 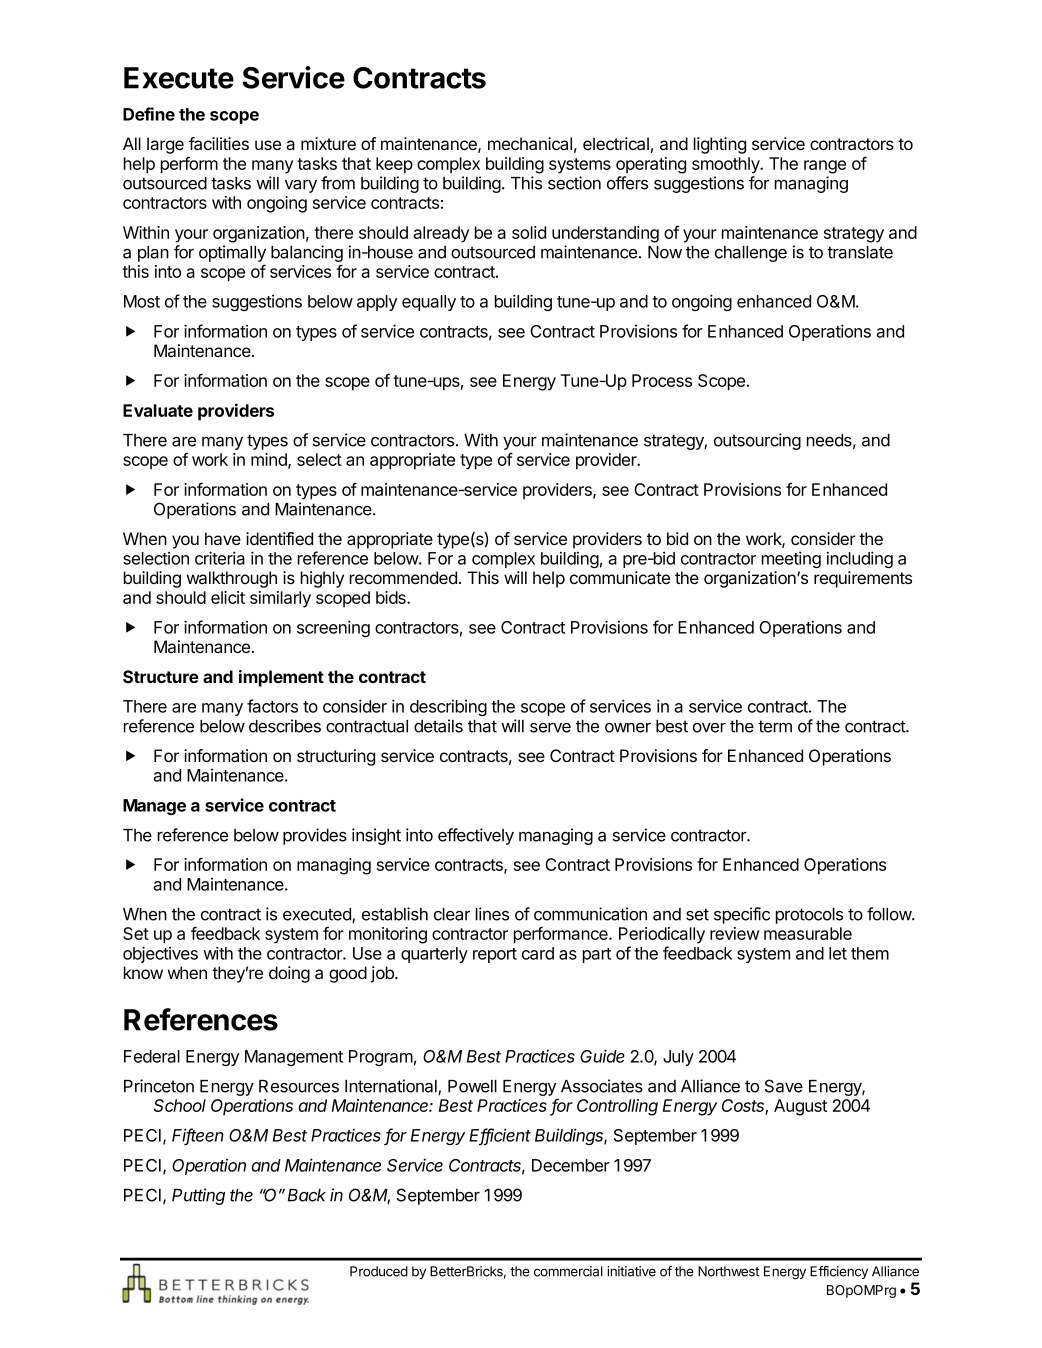 What do you see at coordinates (825, 167) in the screenshot?
I see `range` at bounding box center [825, 167].
